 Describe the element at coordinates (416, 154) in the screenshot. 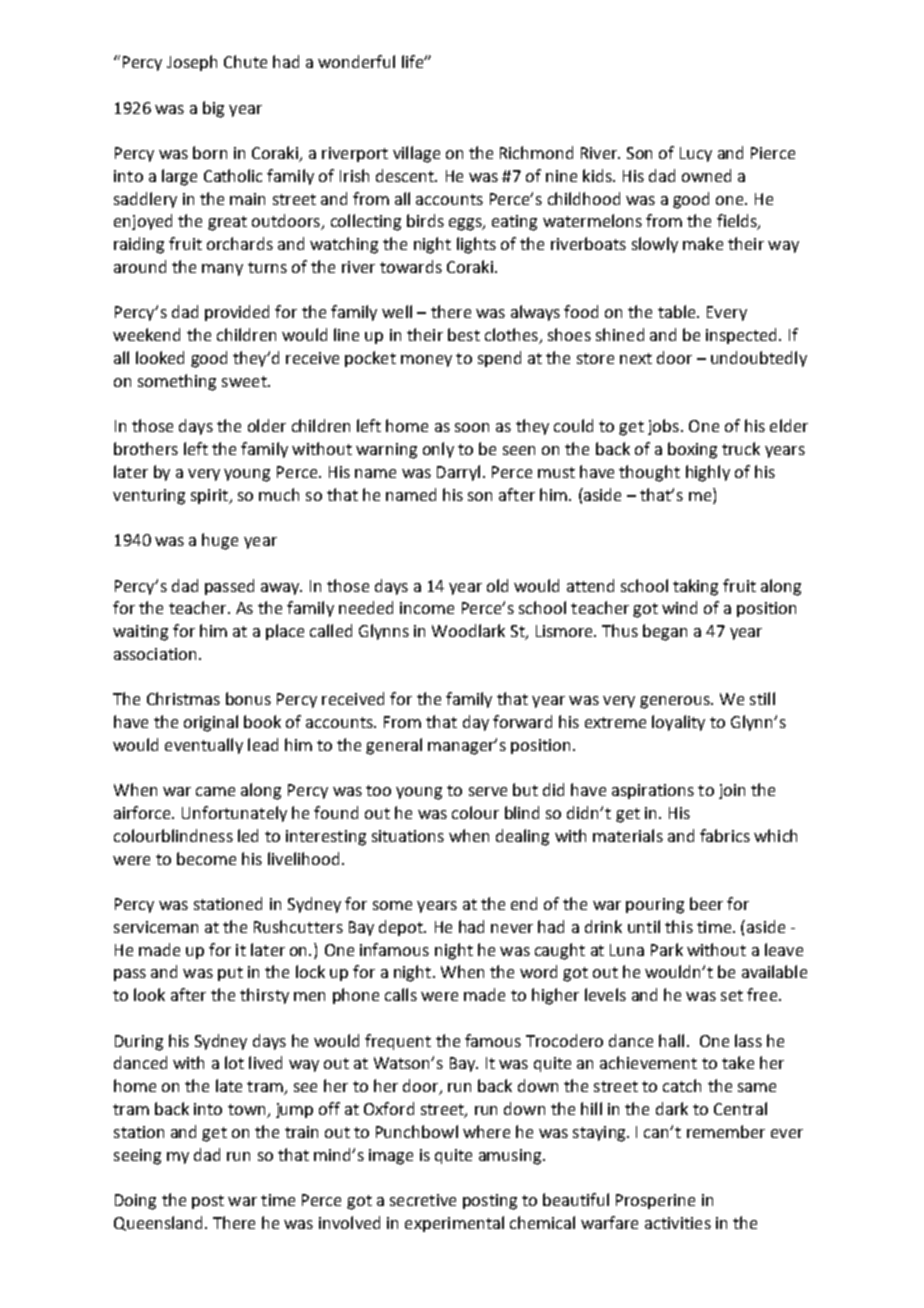

I see `village` at that location.
